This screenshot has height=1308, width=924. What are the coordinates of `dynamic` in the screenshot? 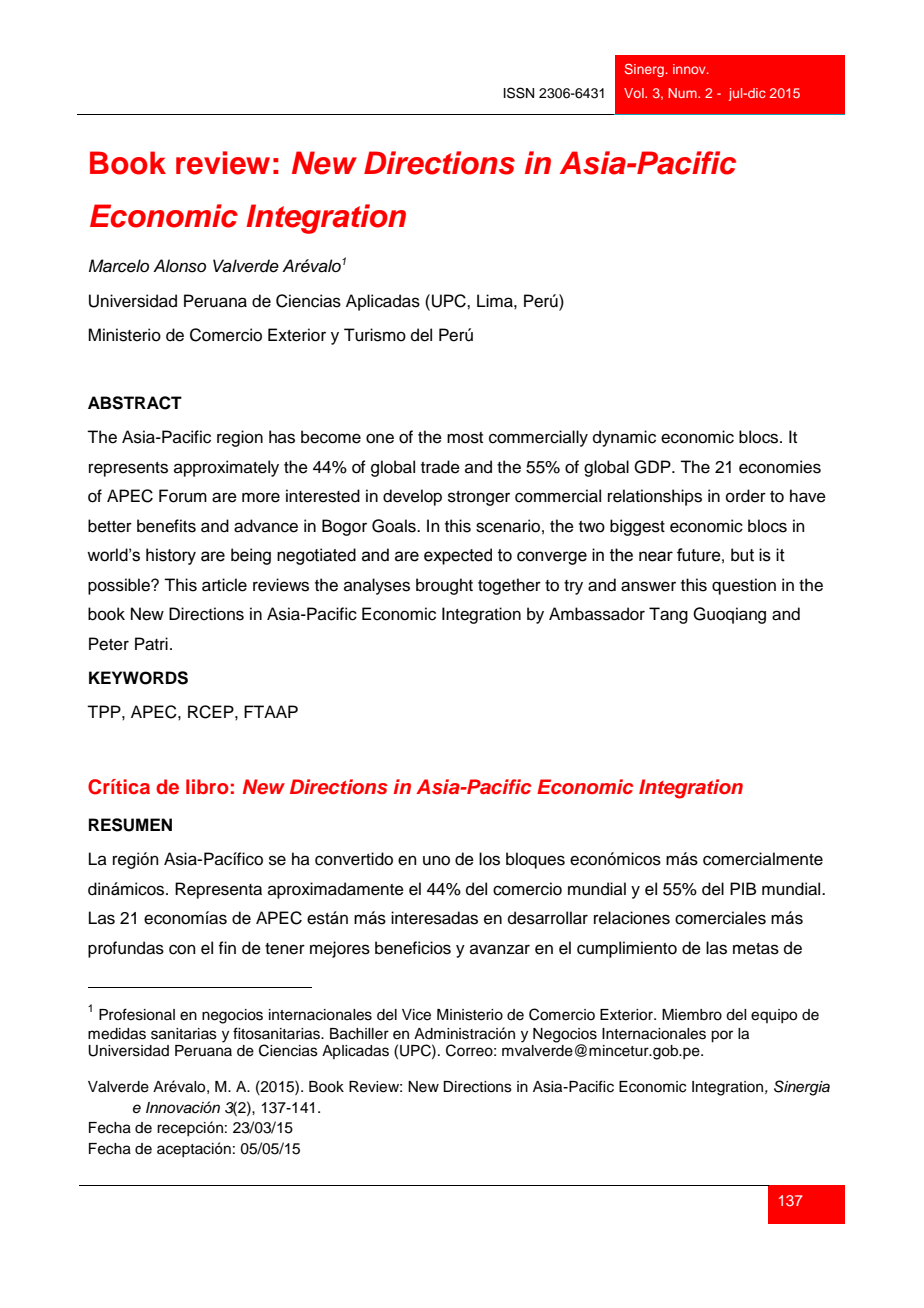 It's located at (624, 438).
